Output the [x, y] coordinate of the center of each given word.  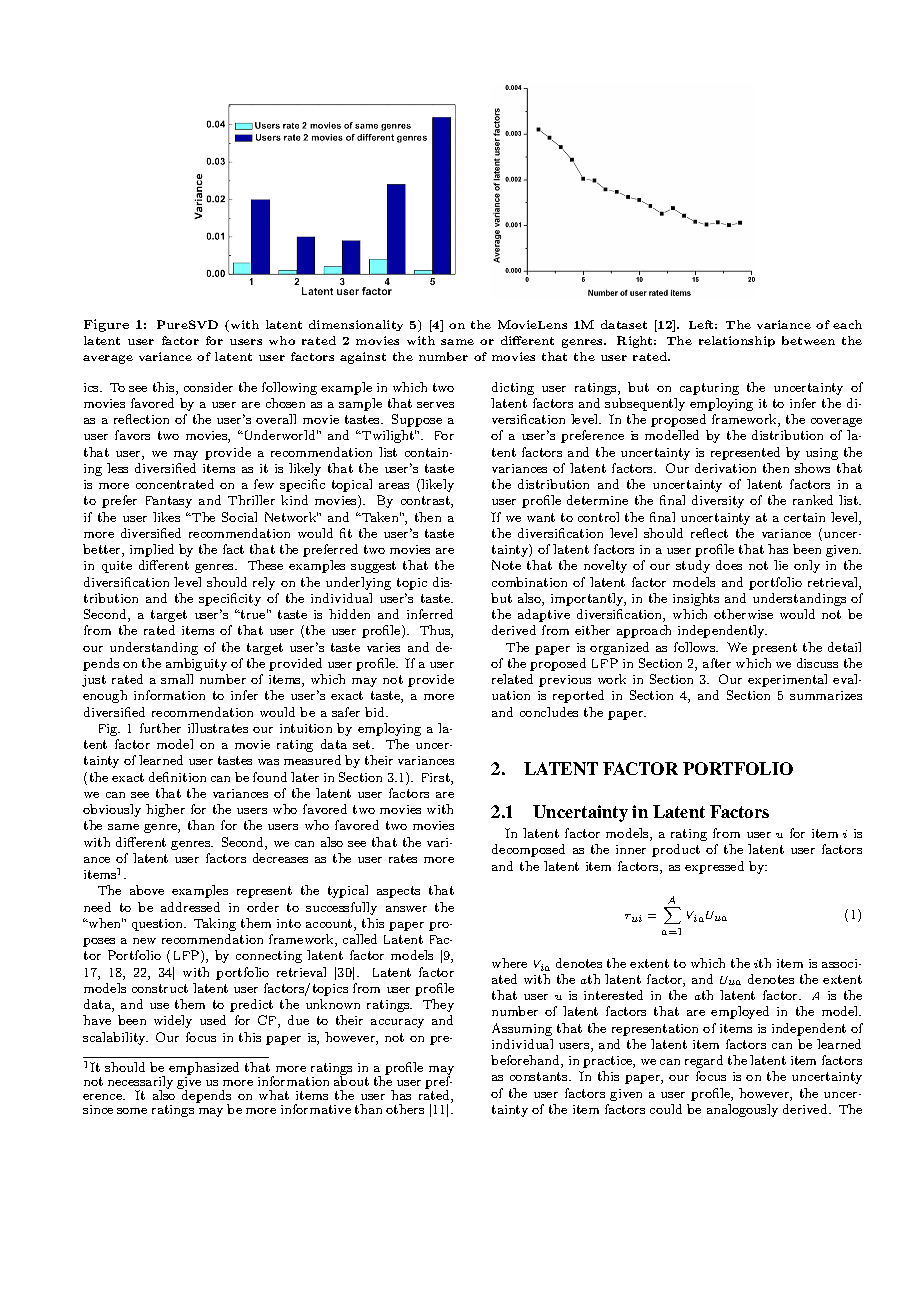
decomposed [528, 850]
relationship [737, 341]
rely [264, 583]
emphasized [204, 1070]
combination [529, 582]
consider [208, 387]
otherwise [743, 614]
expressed [714, 867]
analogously [742, 1110]
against [363, 358]
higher [165, 810]
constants [540, 1076]
